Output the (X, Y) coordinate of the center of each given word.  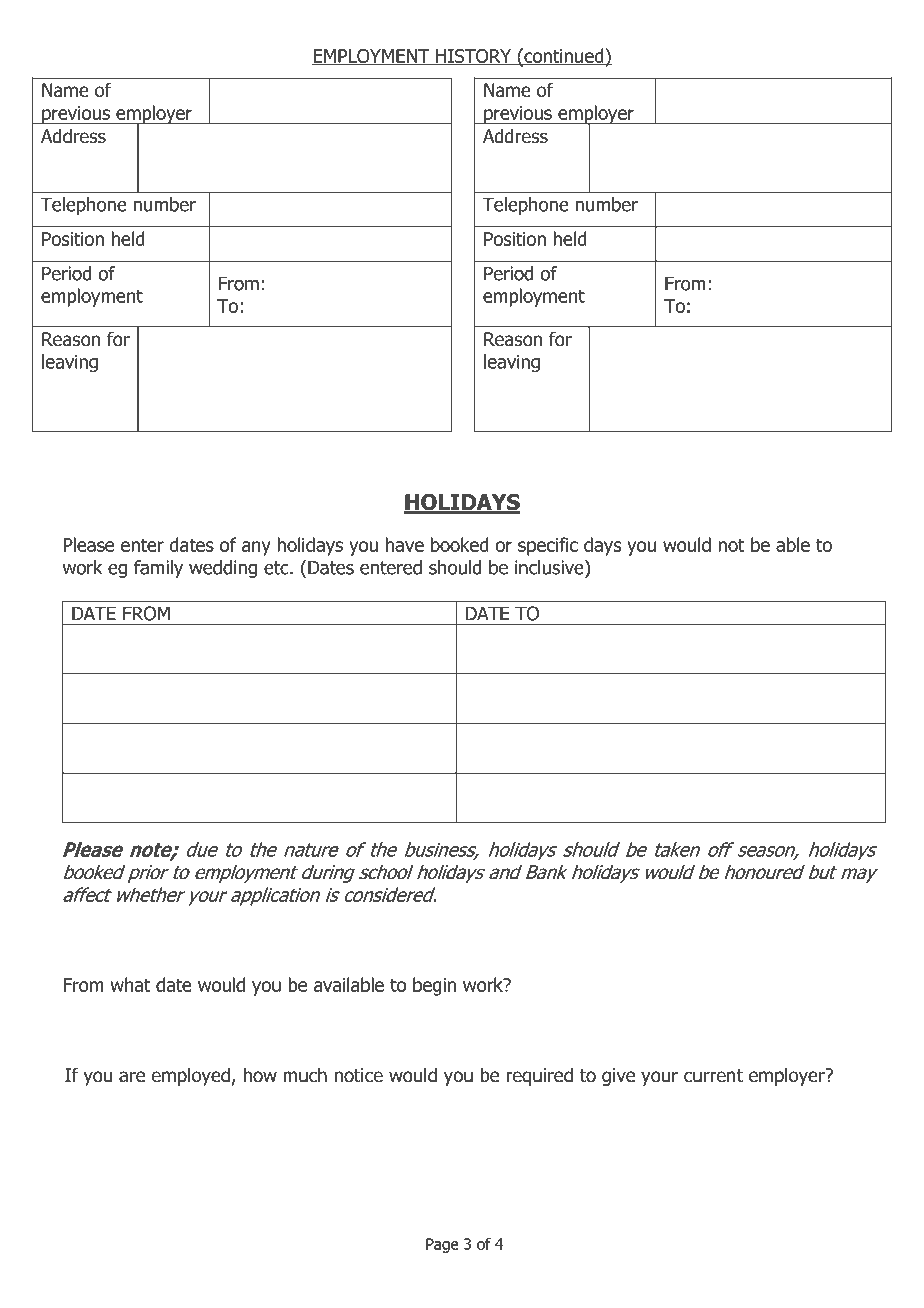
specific (548, 546)
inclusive (550, 567)
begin (434, 986)
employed (191, 1077)
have (405, 544)
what (130, 984)
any (256, 548)
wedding (223, 569)
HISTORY (474, 57)
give (618, 1077)
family (158, 569)
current (713, 1076)
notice (358, 1075)
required (539, 1077)
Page (442, 1245)
